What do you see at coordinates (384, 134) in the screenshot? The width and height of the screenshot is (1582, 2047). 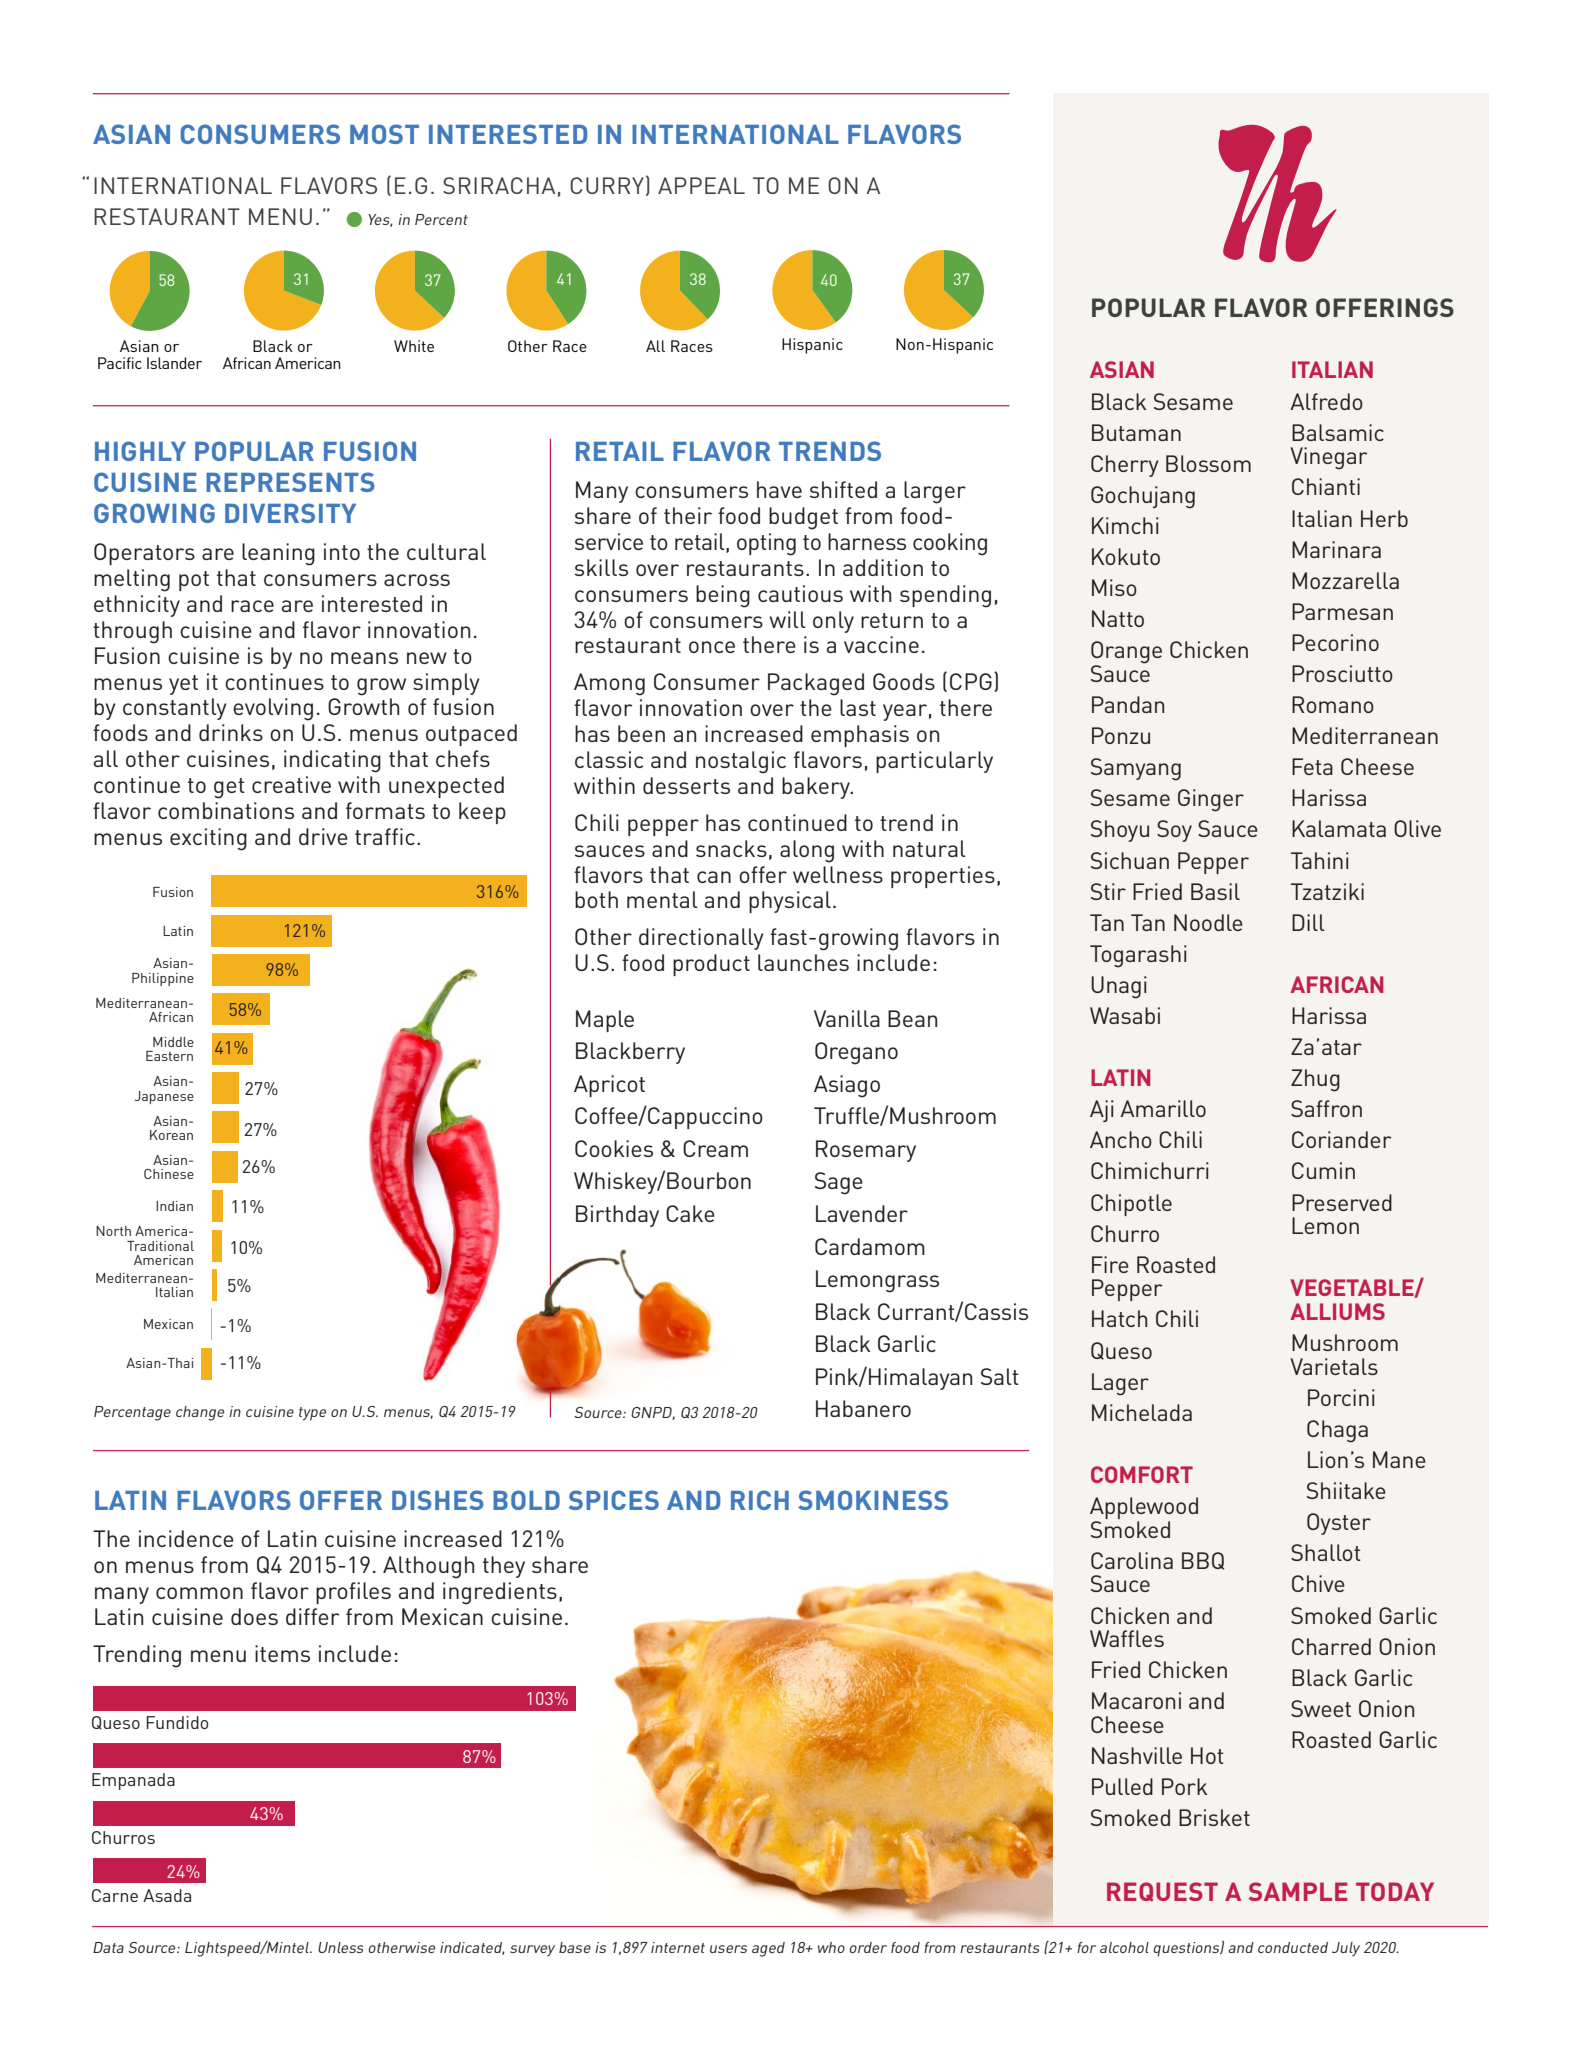 I see `MOST` at bounding box center [384, 134].
